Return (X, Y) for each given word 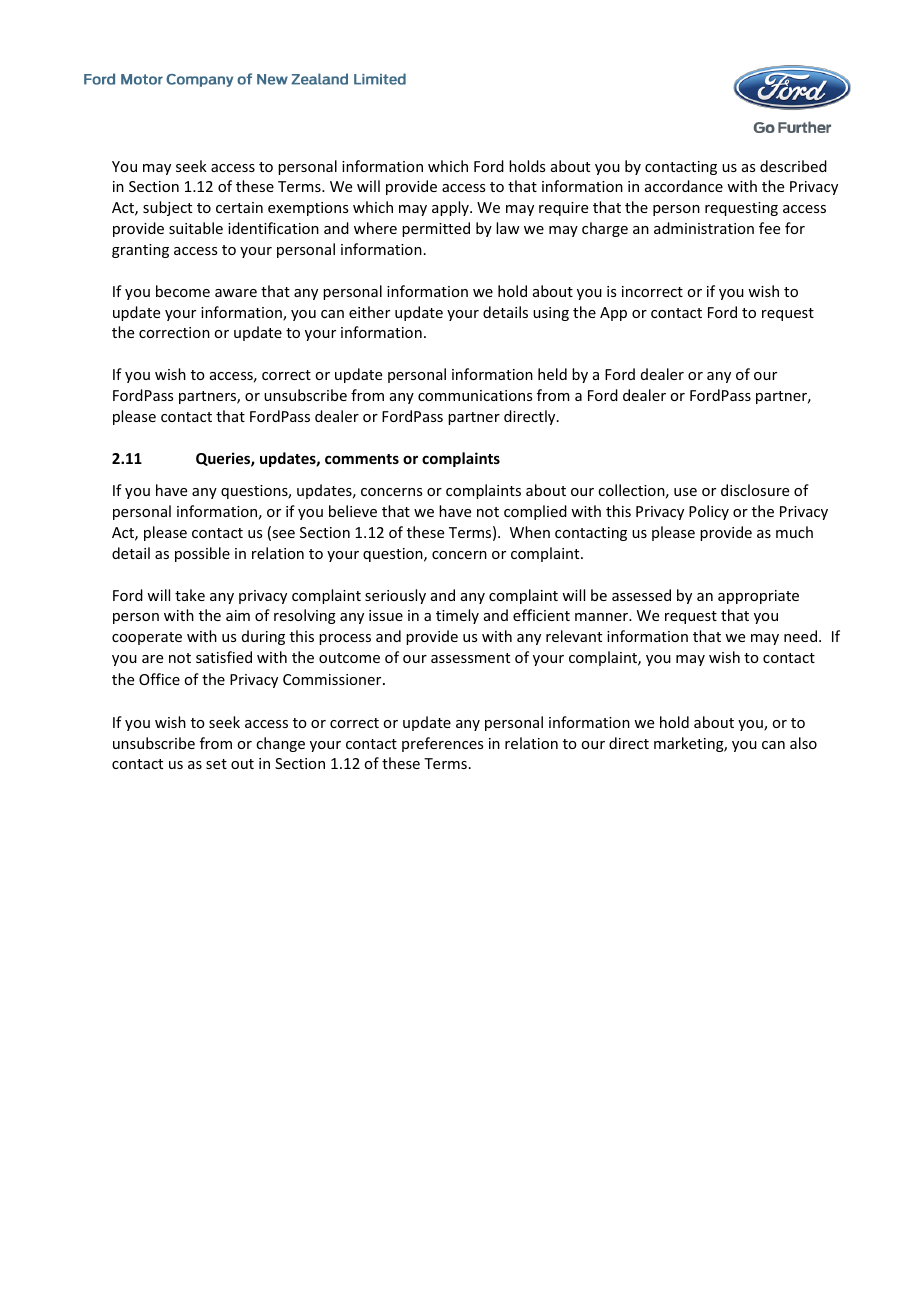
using (551, 314)
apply (451, 208)
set (216, 764)
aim (238, 615)
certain (239, 207)
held (552, 374)
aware (236, 293)
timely (457, 616)
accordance (684, 186)
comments (362, 459)
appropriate (758, 597)
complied (535, 512)
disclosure (755, 490)
